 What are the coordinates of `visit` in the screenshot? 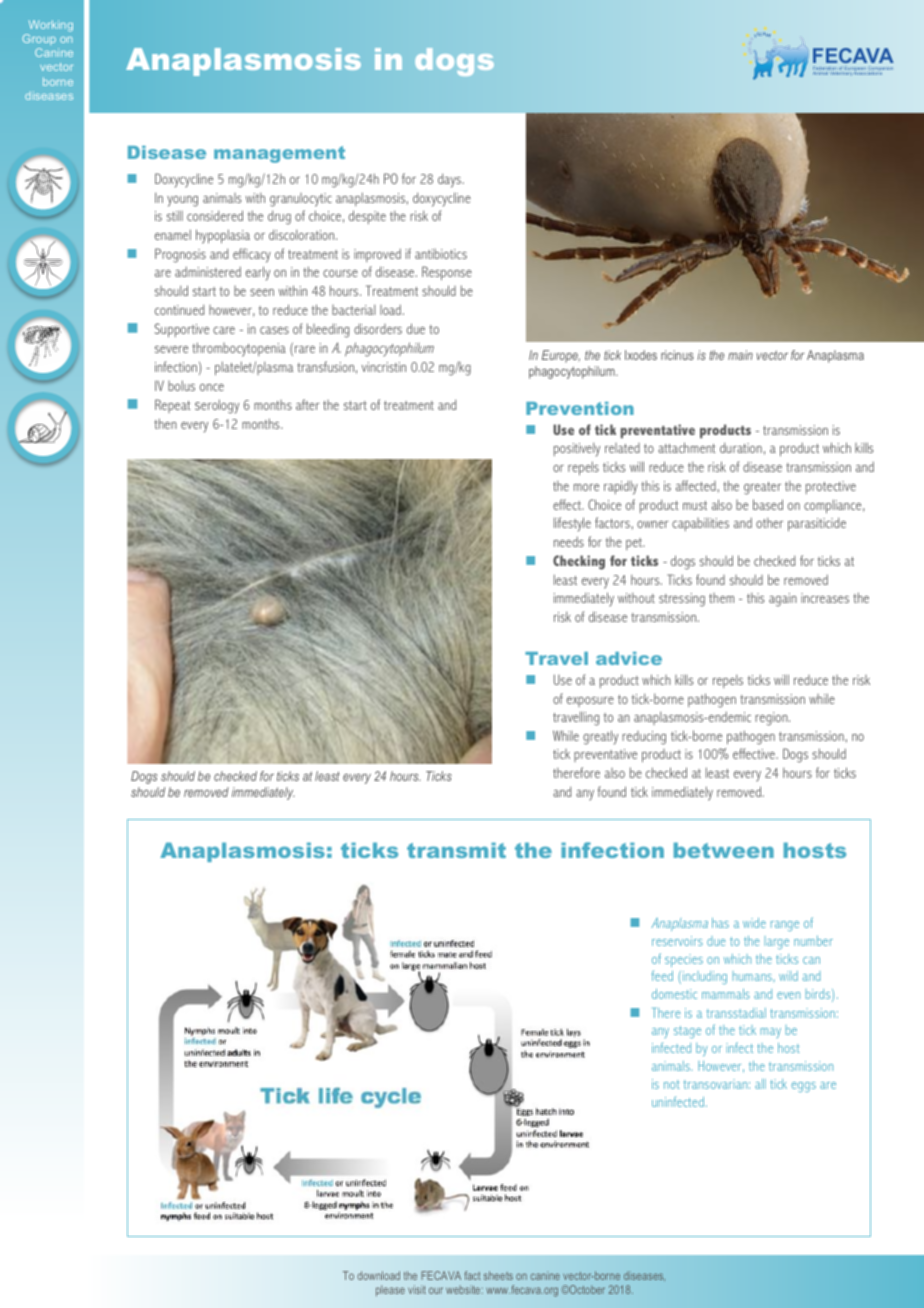 It's located at (417, 1289).
